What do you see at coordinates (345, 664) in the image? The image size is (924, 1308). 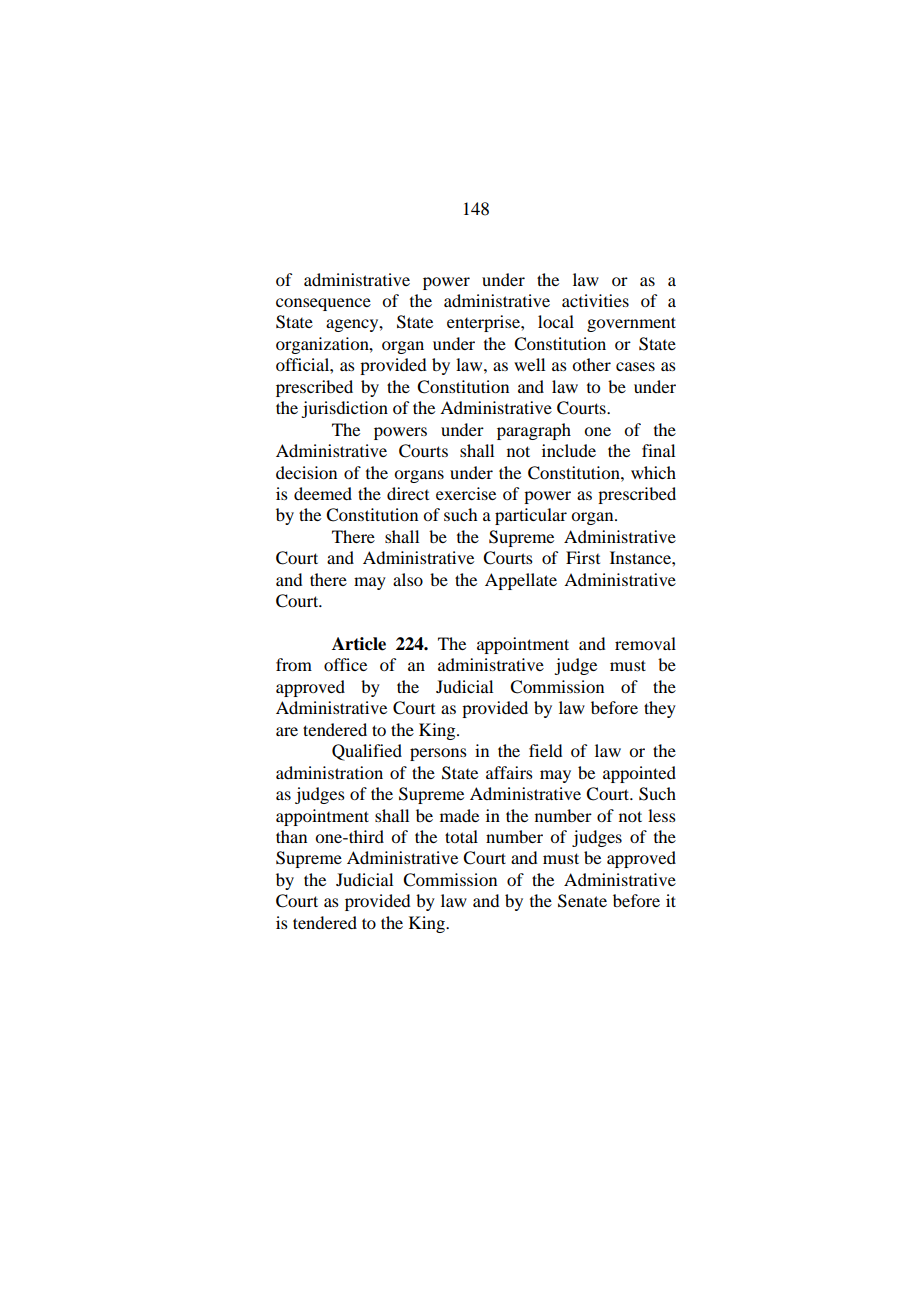 I see `office` at bounding box center [345, 664].
